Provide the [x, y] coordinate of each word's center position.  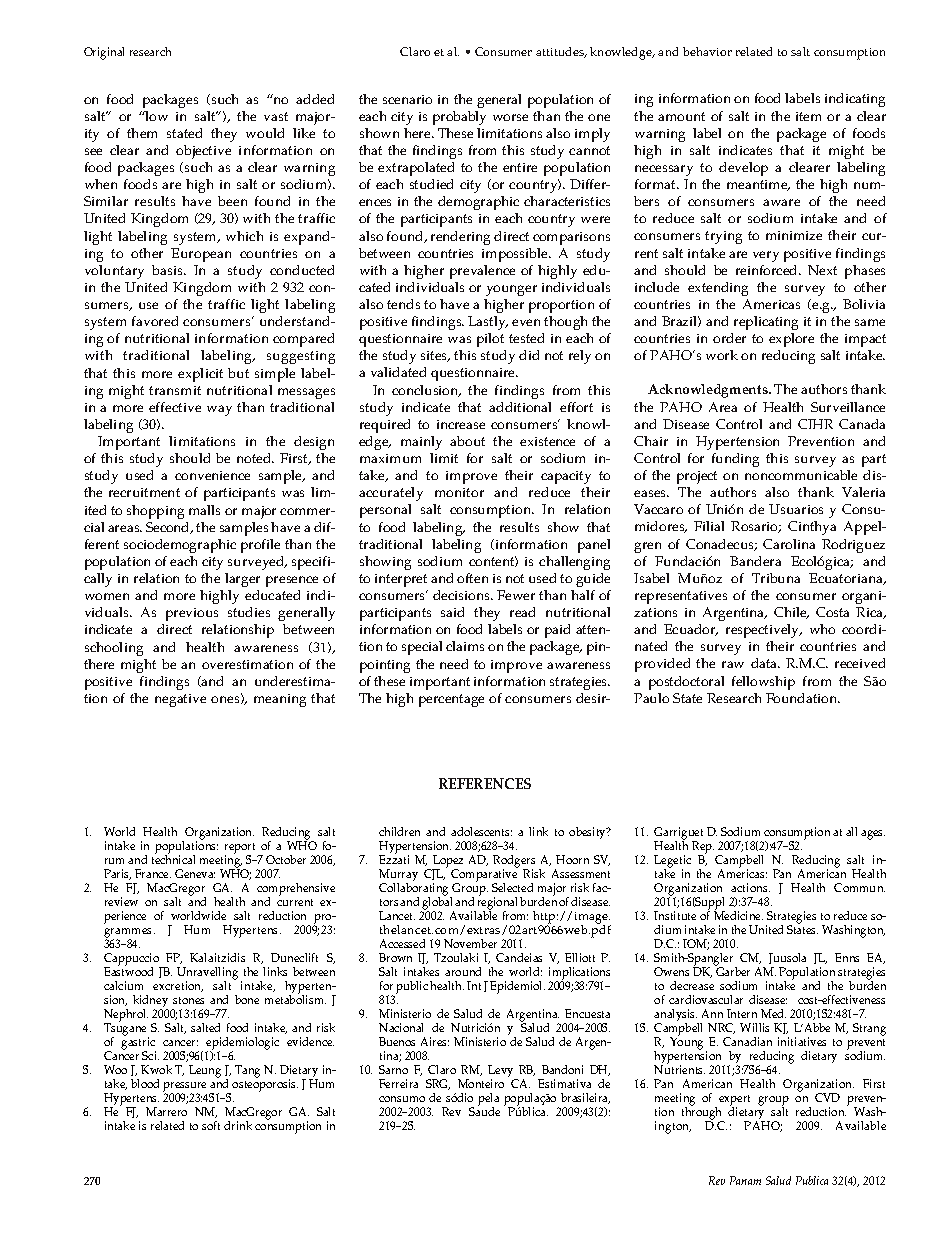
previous [192, 614]
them [142, 133]
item [808, 116]
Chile [791, 613]
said [452, 612]
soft [211, 1125]
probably [459, 118]
